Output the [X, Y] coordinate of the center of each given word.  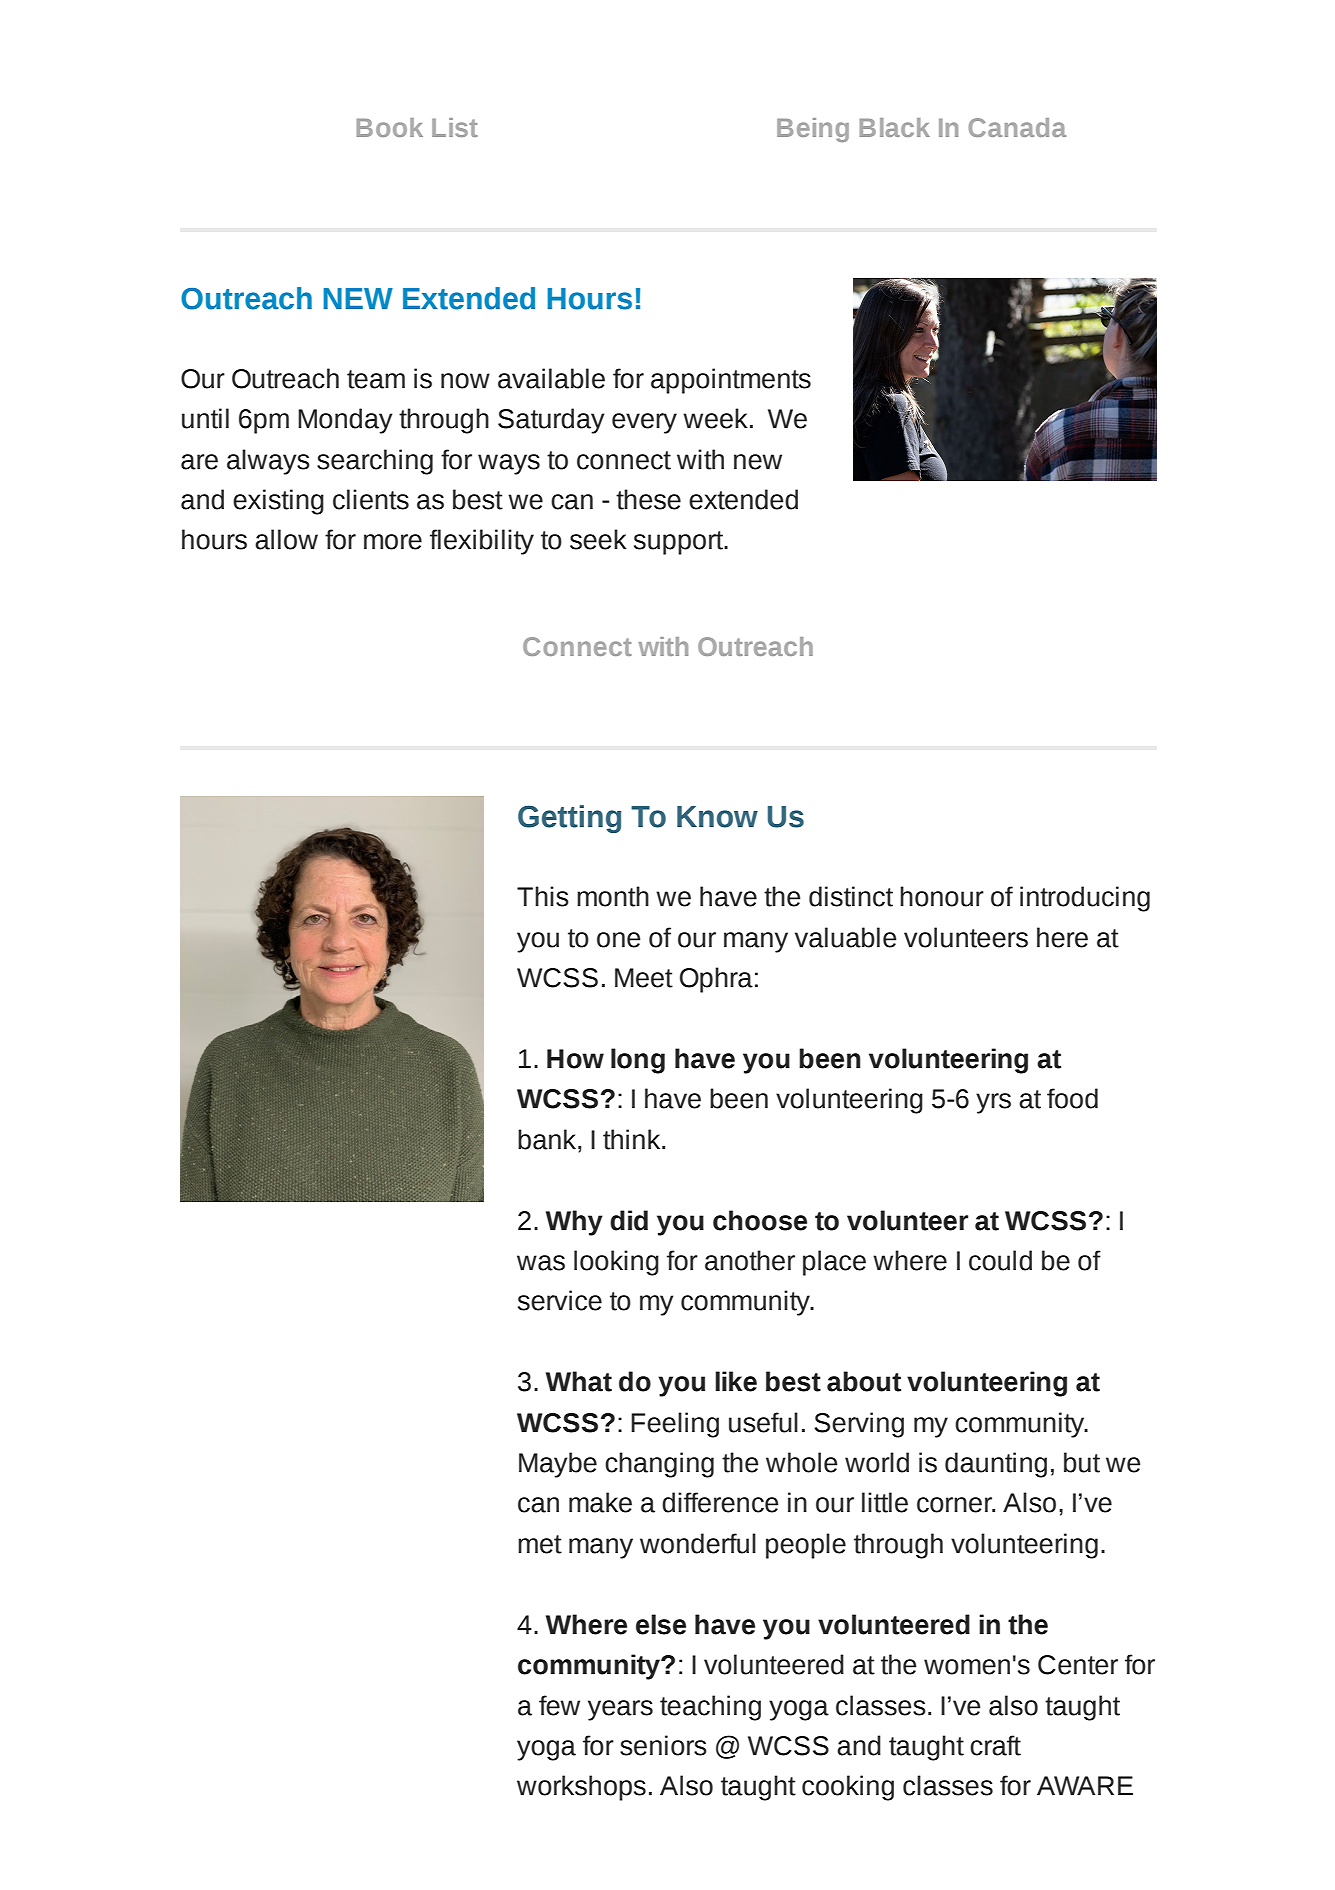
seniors [663, 1745]
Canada [1017, 127]
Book [390, 127]
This [543, 896]
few [559, 1705]
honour [942, 896]
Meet [644, 978]
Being [813, 130]
